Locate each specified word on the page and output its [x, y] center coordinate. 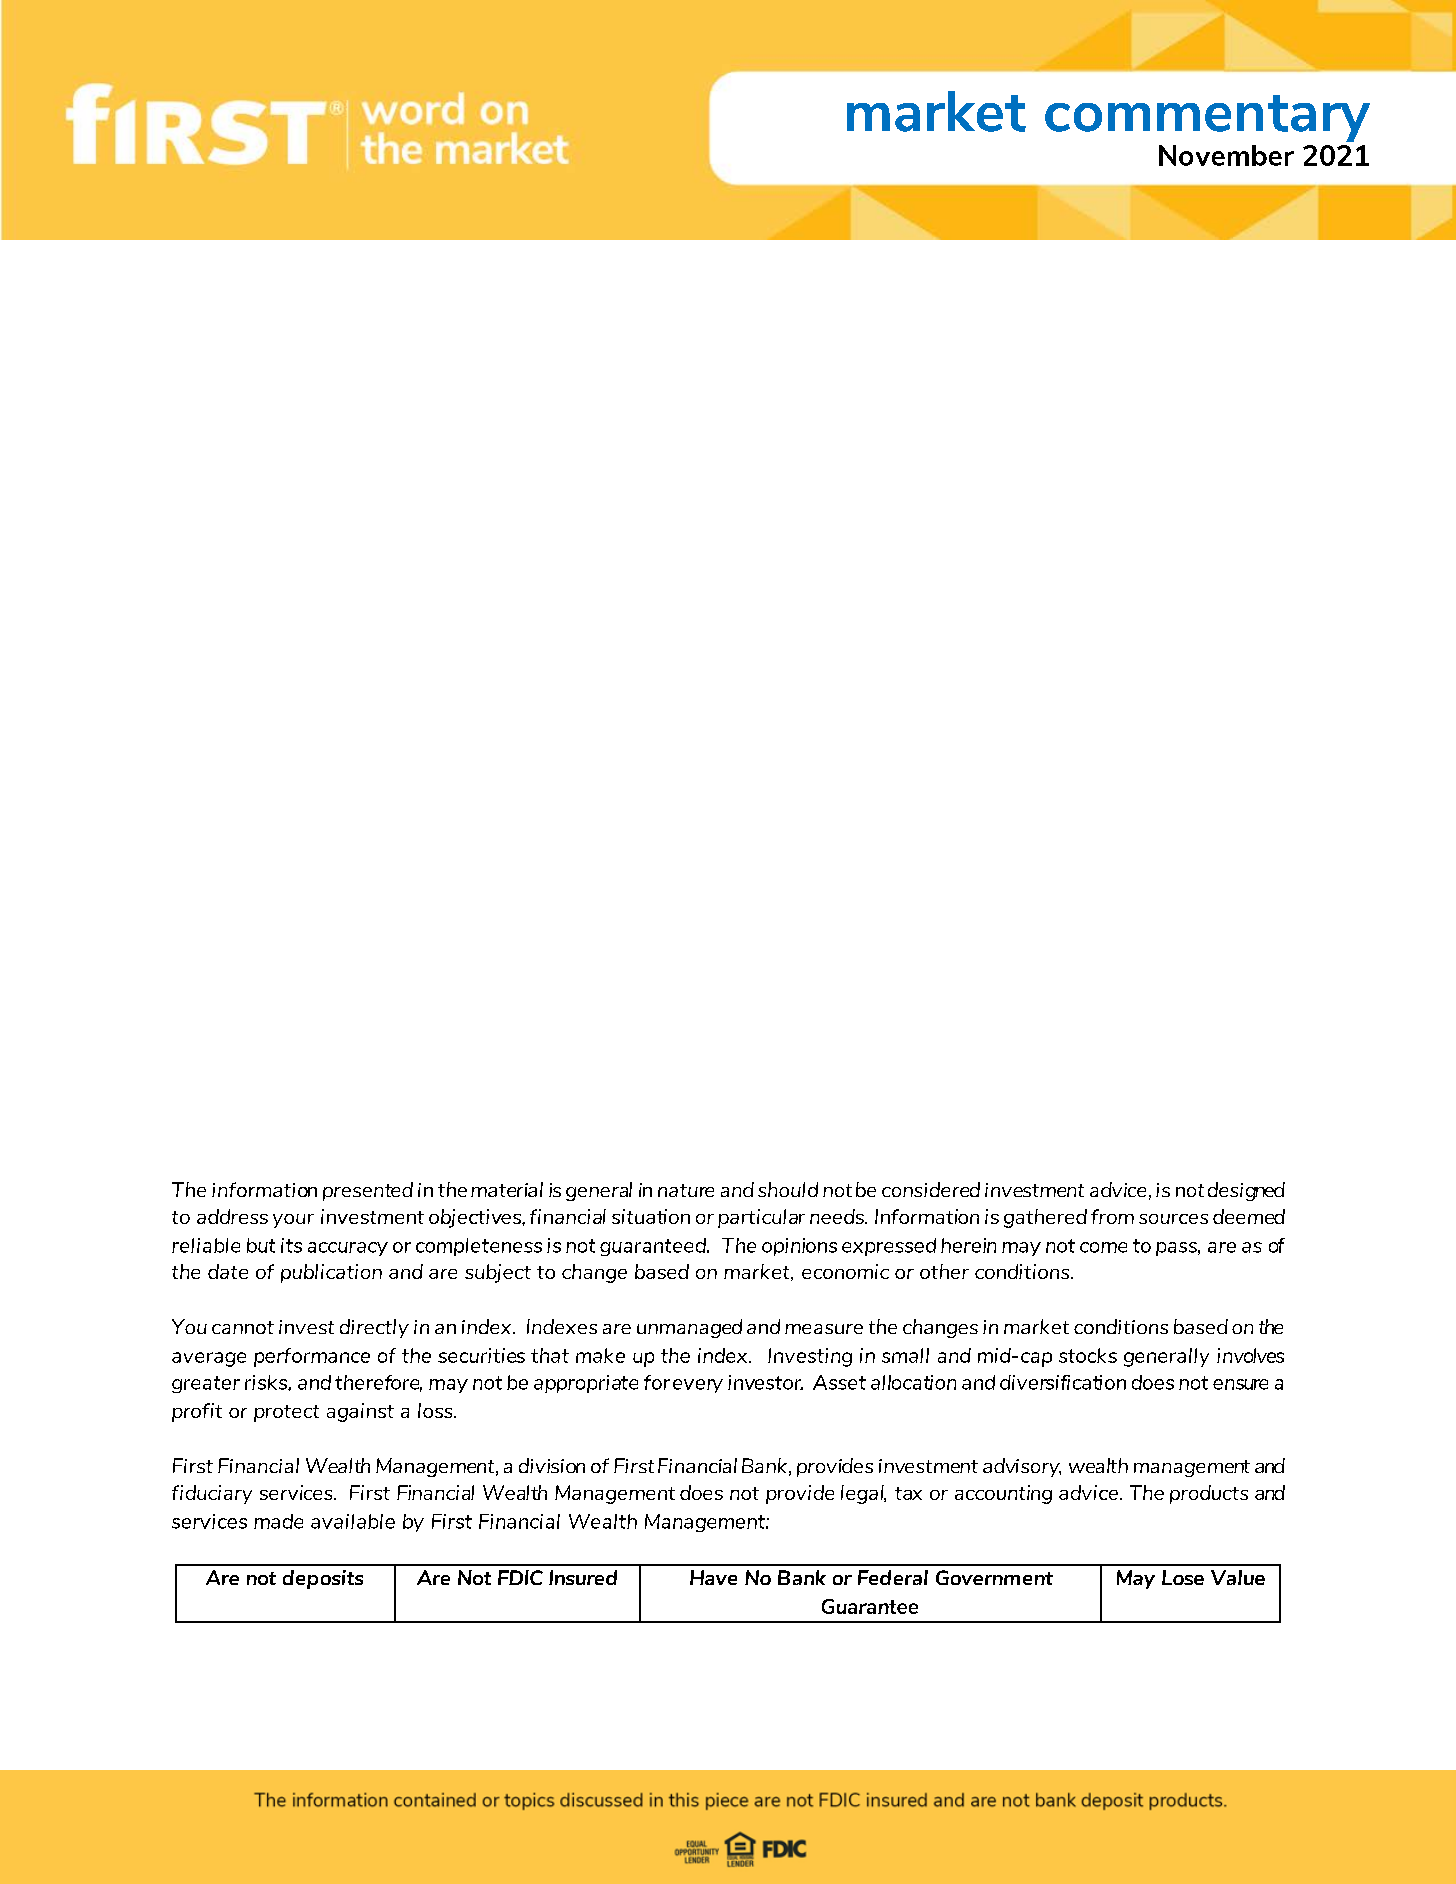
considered [931, 1189]
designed [1246, 1191]
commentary [1207, 118]
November [1226, 155]
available [353, 1521]
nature [686, 1190]
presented [368, 1191]
